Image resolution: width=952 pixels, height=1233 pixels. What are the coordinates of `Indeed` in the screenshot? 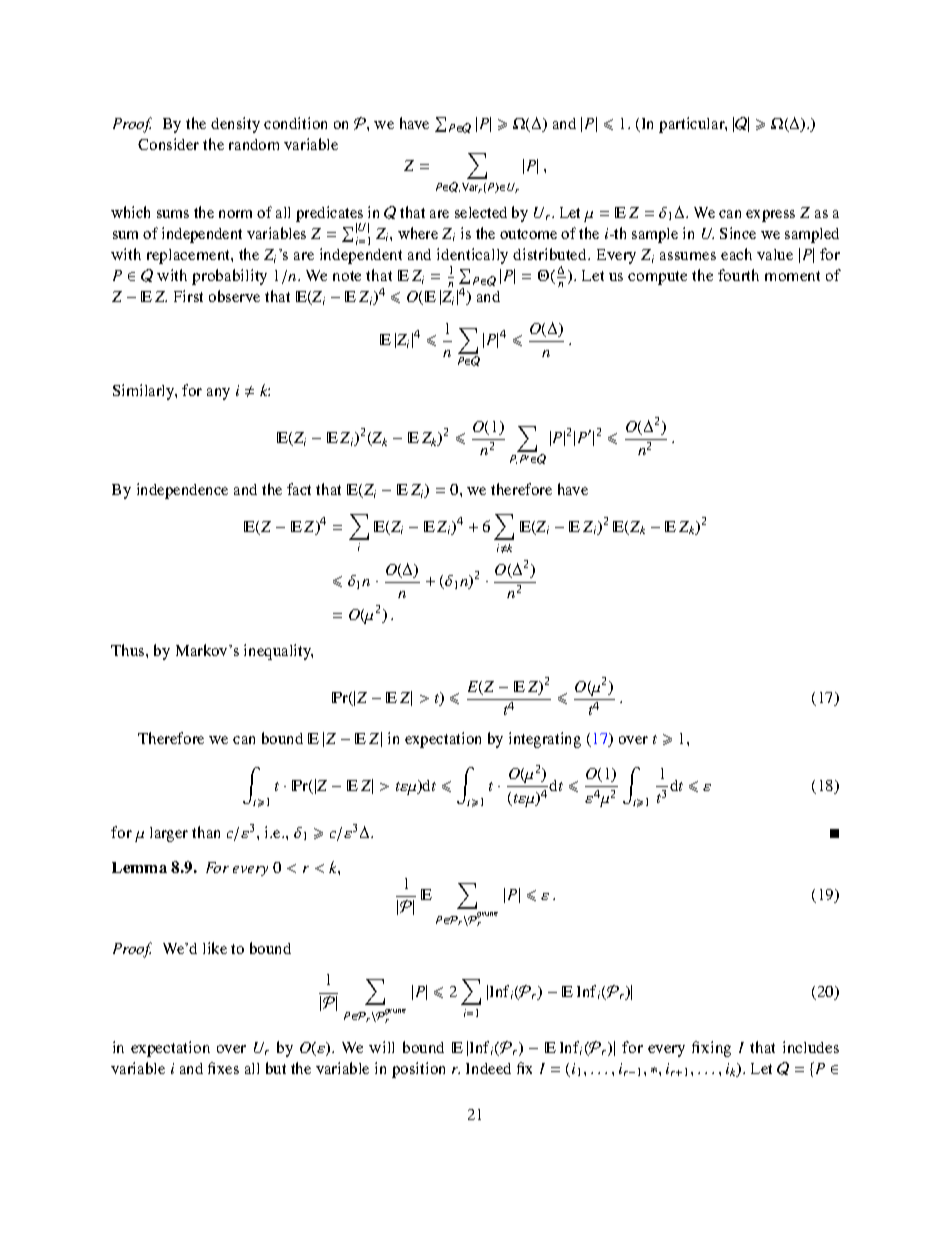 It's located at (488, 1068).
